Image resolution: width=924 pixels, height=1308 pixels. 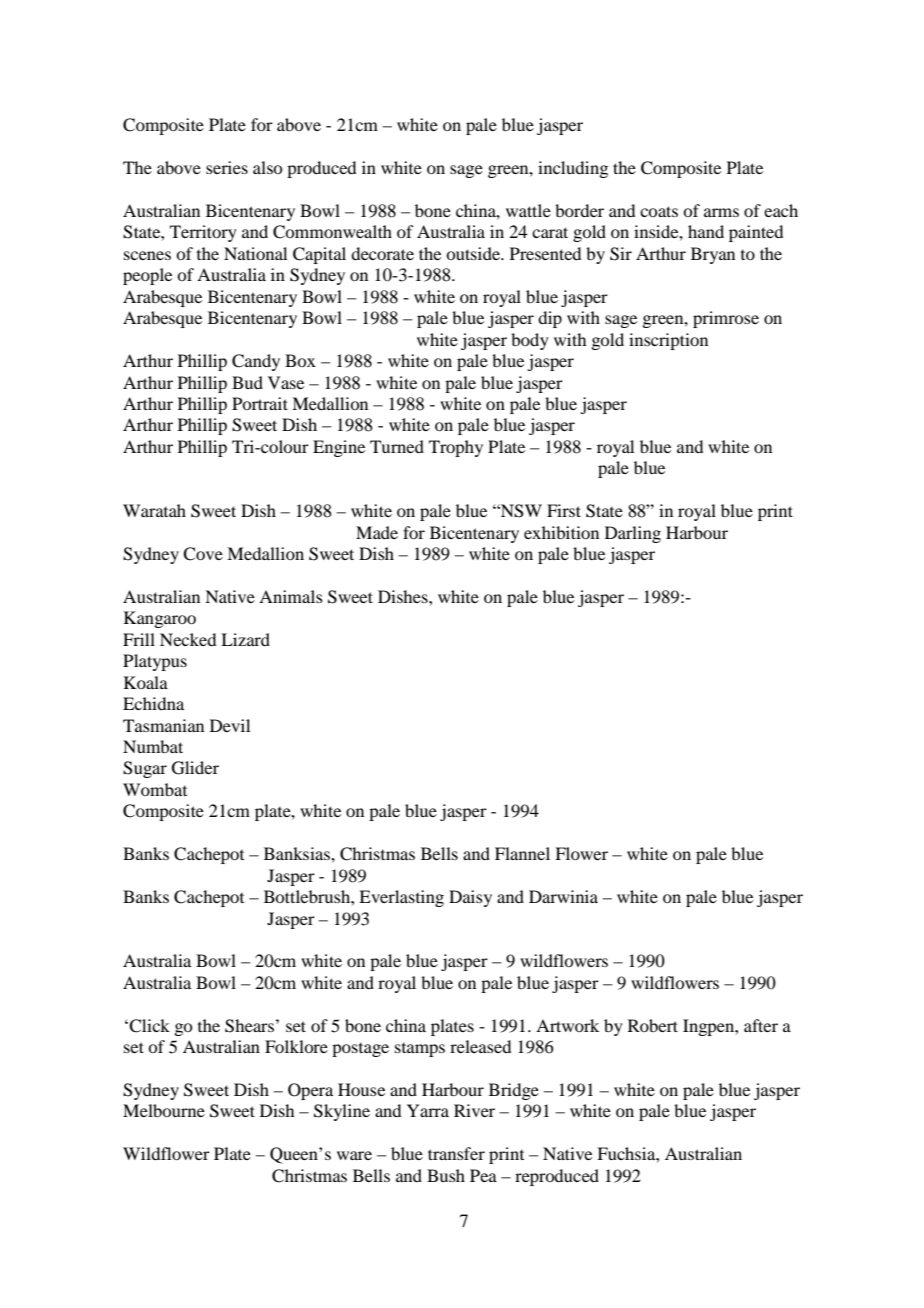 What do you see at coordinates (653, 1025) in the screenshot?
I see `Robert` at bounding box center [653, 1025].
